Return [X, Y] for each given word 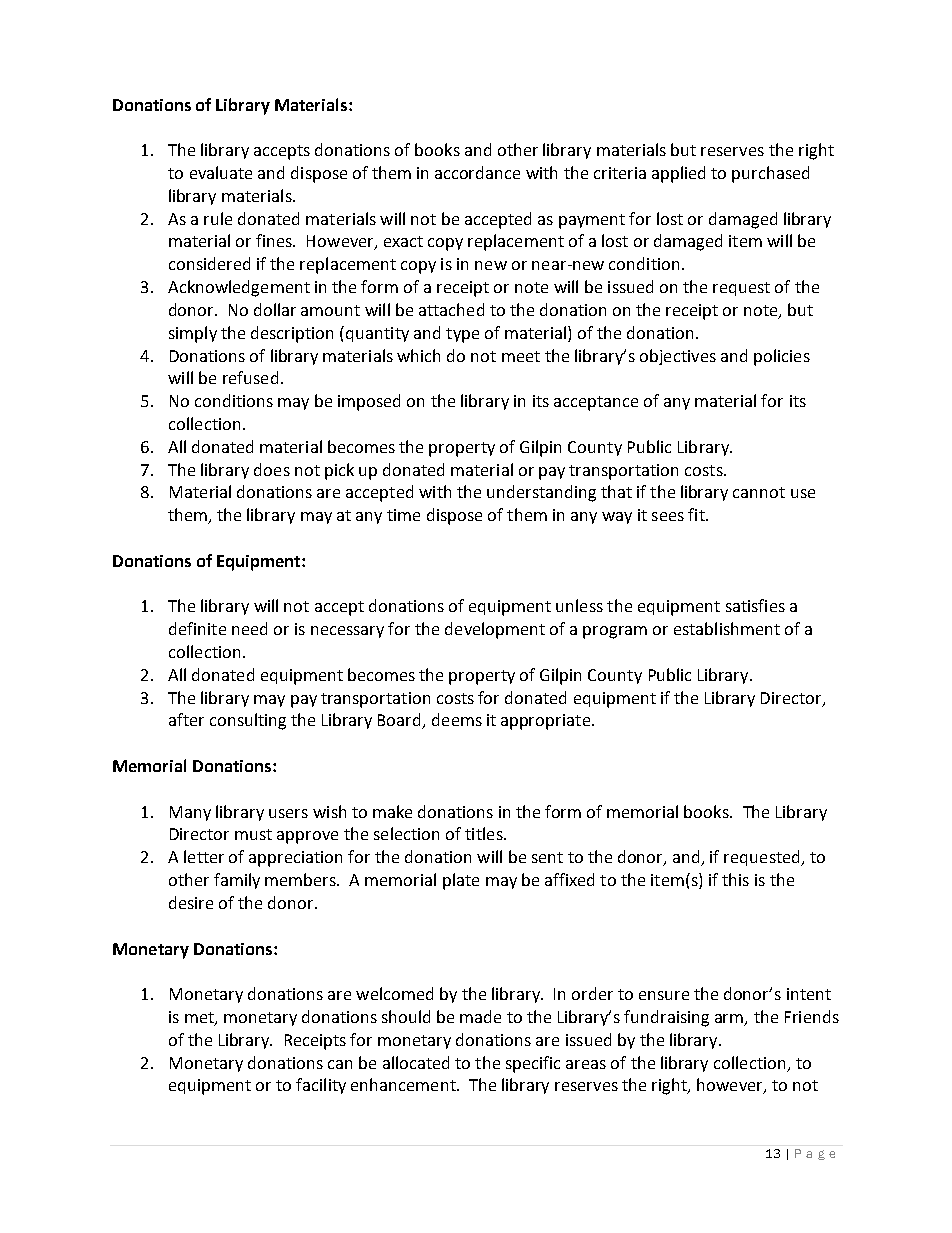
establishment [727, 628]
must [253, 834]
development [495, 630]
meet [521, 356]
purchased [770, 174]
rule [218, 218]
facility [321, 1086]
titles [485, 833]
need [249, 628]
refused [250, 377]
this [735, 879]
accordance [477, 172]
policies [782, 357]
